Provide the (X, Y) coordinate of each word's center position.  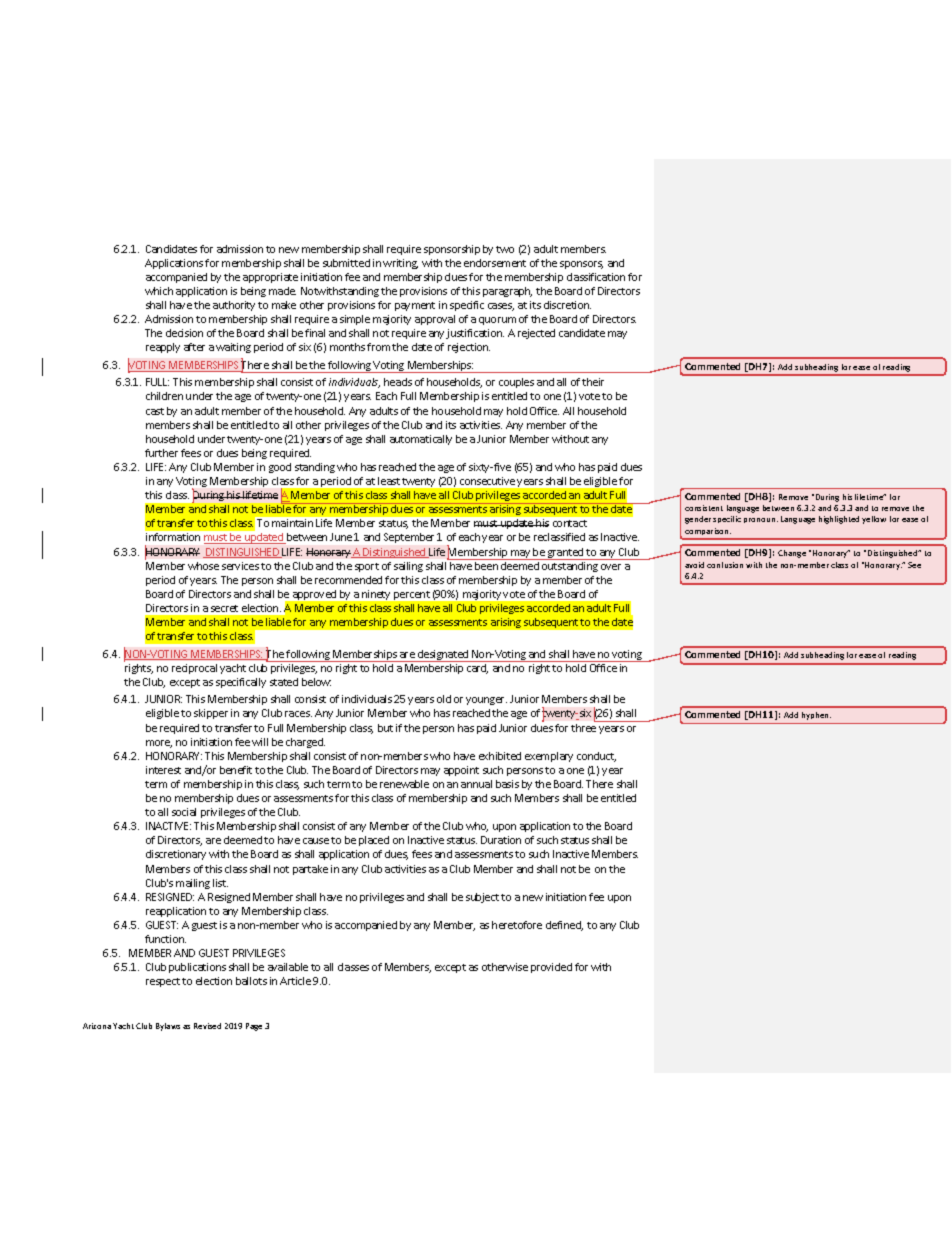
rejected (536, 334)
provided (551, 968)
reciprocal (194, 669)
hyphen (816, 716)
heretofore (517, 925)
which (159, 291)
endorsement (495, 263)
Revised (207, 1026)
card (477, 669)
